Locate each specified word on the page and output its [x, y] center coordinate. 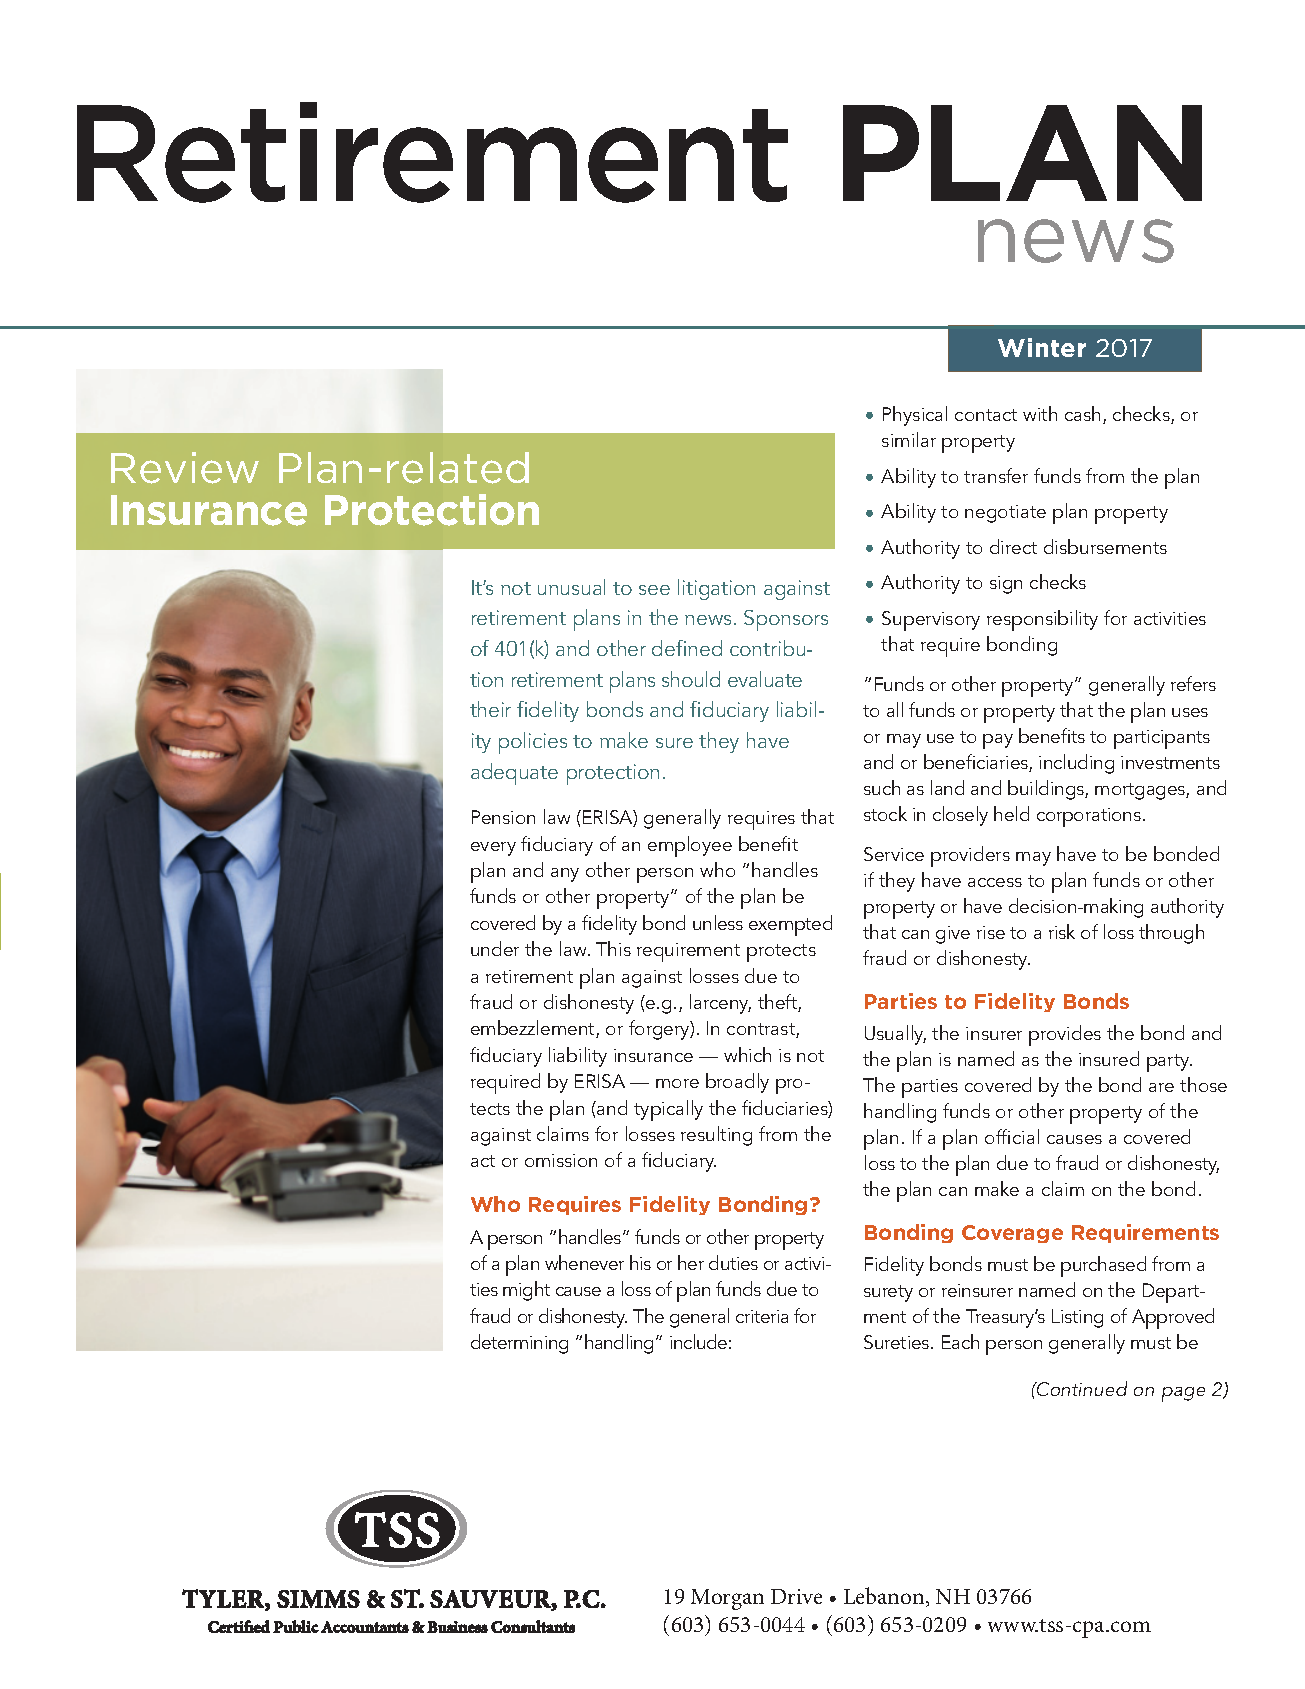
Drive [796, 1596]
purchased [1103, 1266]
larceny [720, 1004]
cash [1082, 413]
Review [185, 468]
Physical [915, 416]
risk [1062, 931]
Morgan [727, 1599]
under [495, 948]
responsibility [1042, 620]
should [691, 679]
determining [519, 1344]
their [490, 709]
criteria [762, 1316]
